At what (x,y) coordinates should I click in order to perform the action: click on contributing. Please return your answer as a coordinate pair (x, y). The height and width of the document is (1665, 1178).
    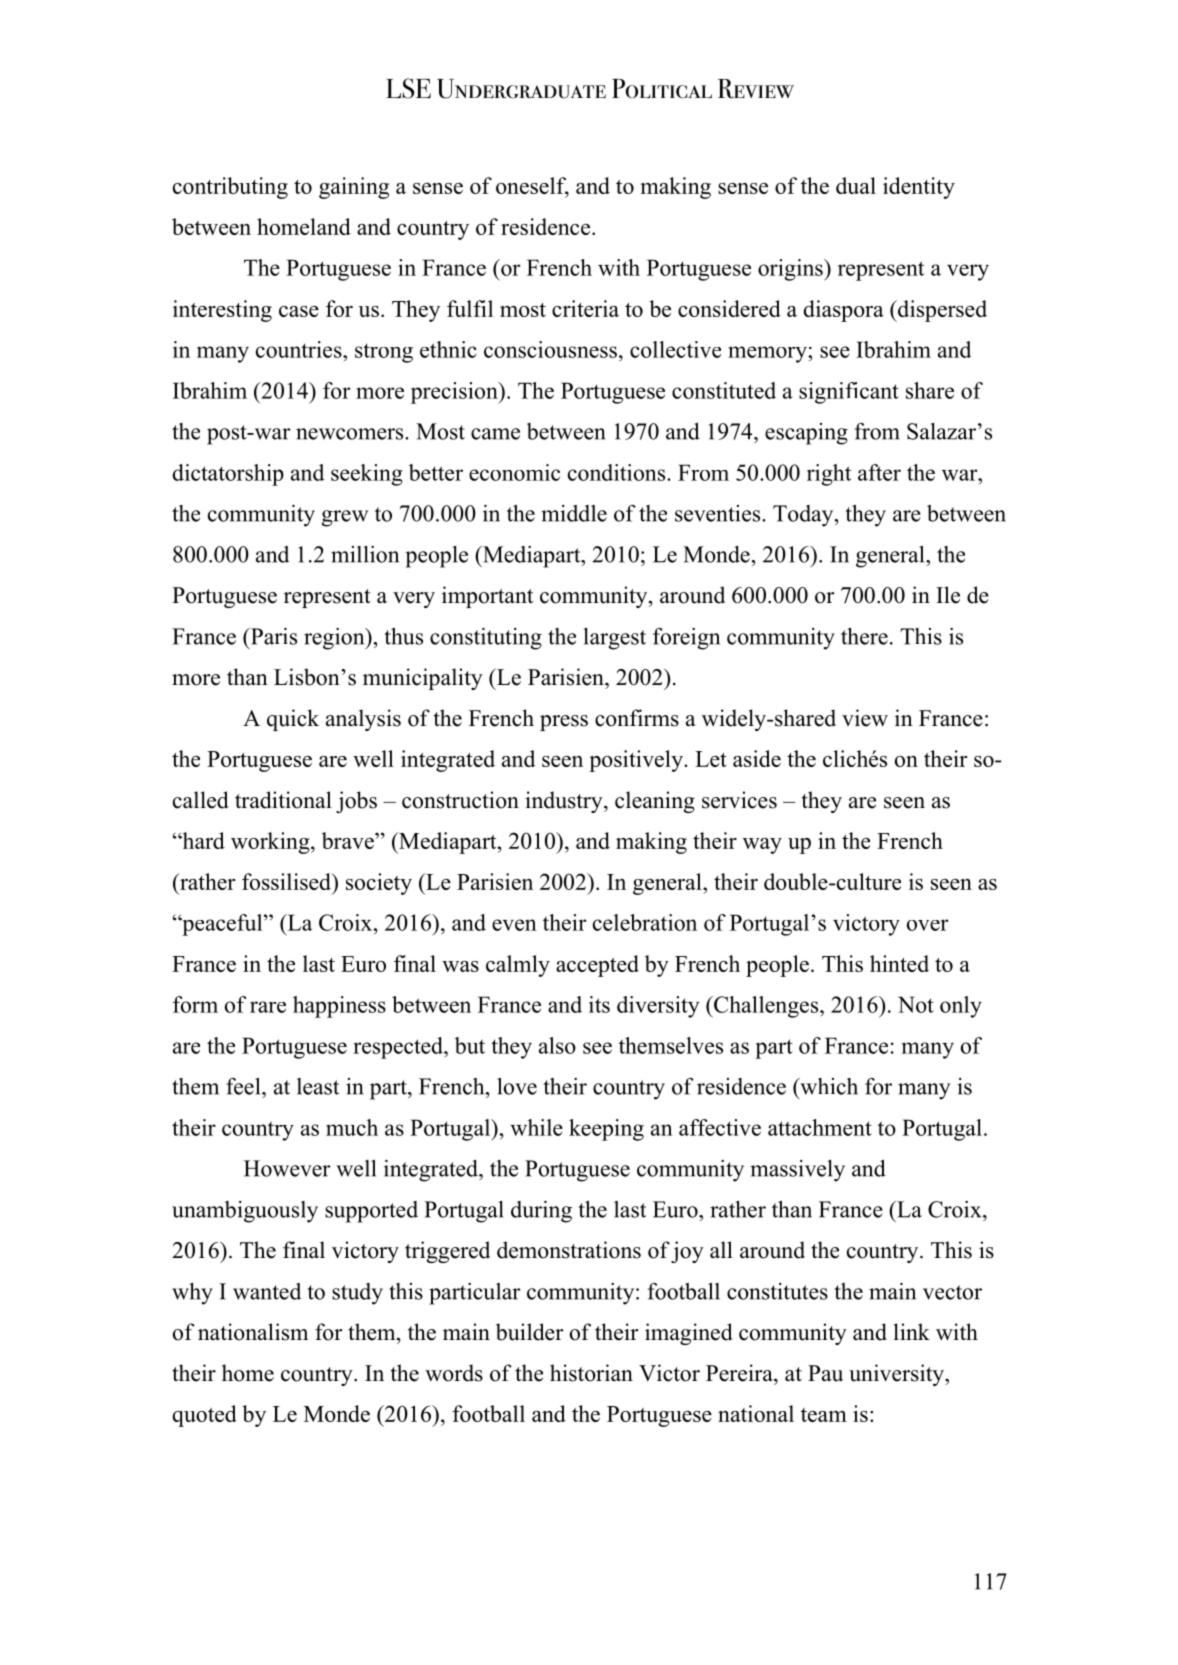
    Looking at the image, I should click on (230, 188).
